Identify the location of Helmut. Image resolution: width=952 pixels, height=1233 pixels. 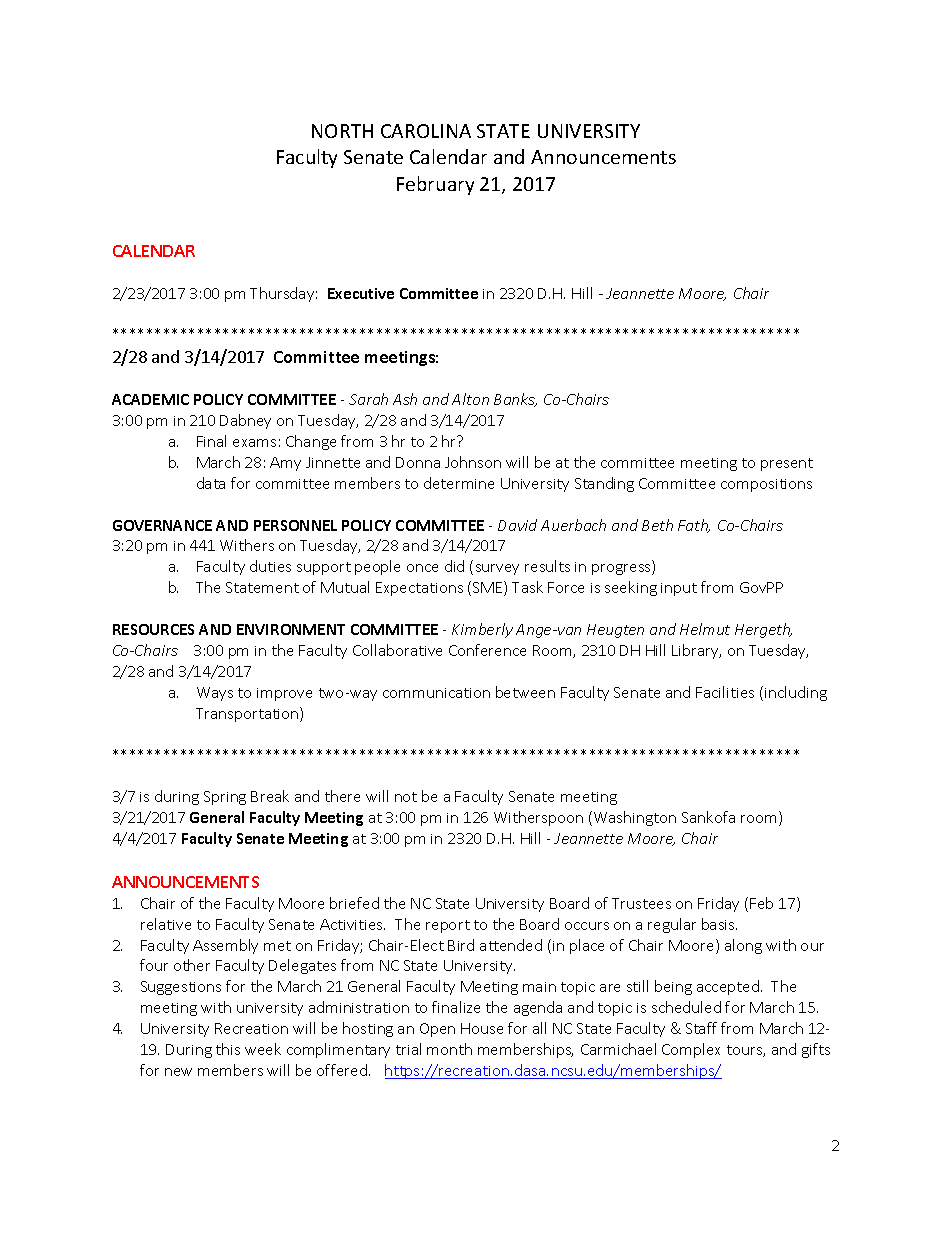
(705, 629).
